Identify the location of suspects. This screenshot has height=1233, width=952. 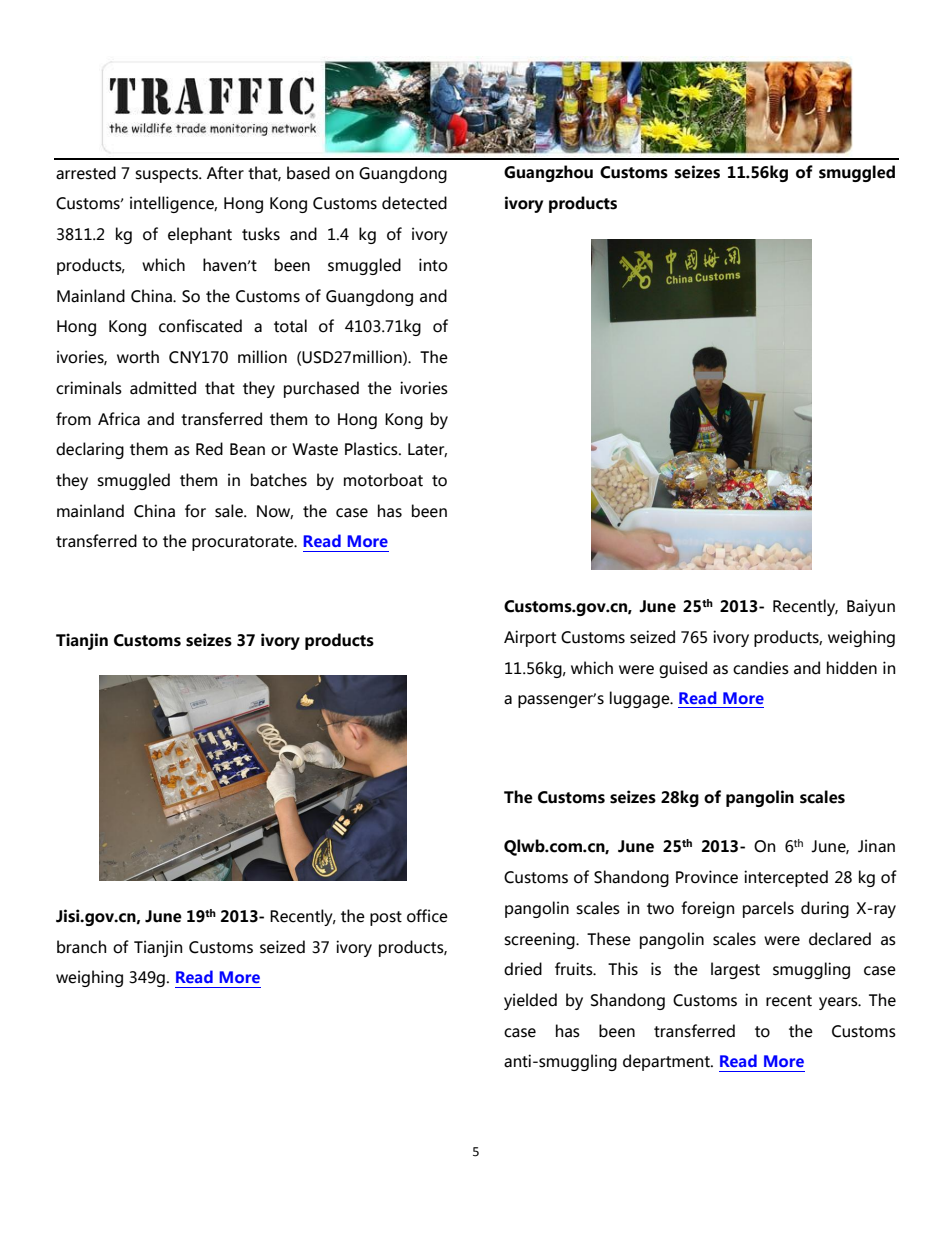
(167, 175).
